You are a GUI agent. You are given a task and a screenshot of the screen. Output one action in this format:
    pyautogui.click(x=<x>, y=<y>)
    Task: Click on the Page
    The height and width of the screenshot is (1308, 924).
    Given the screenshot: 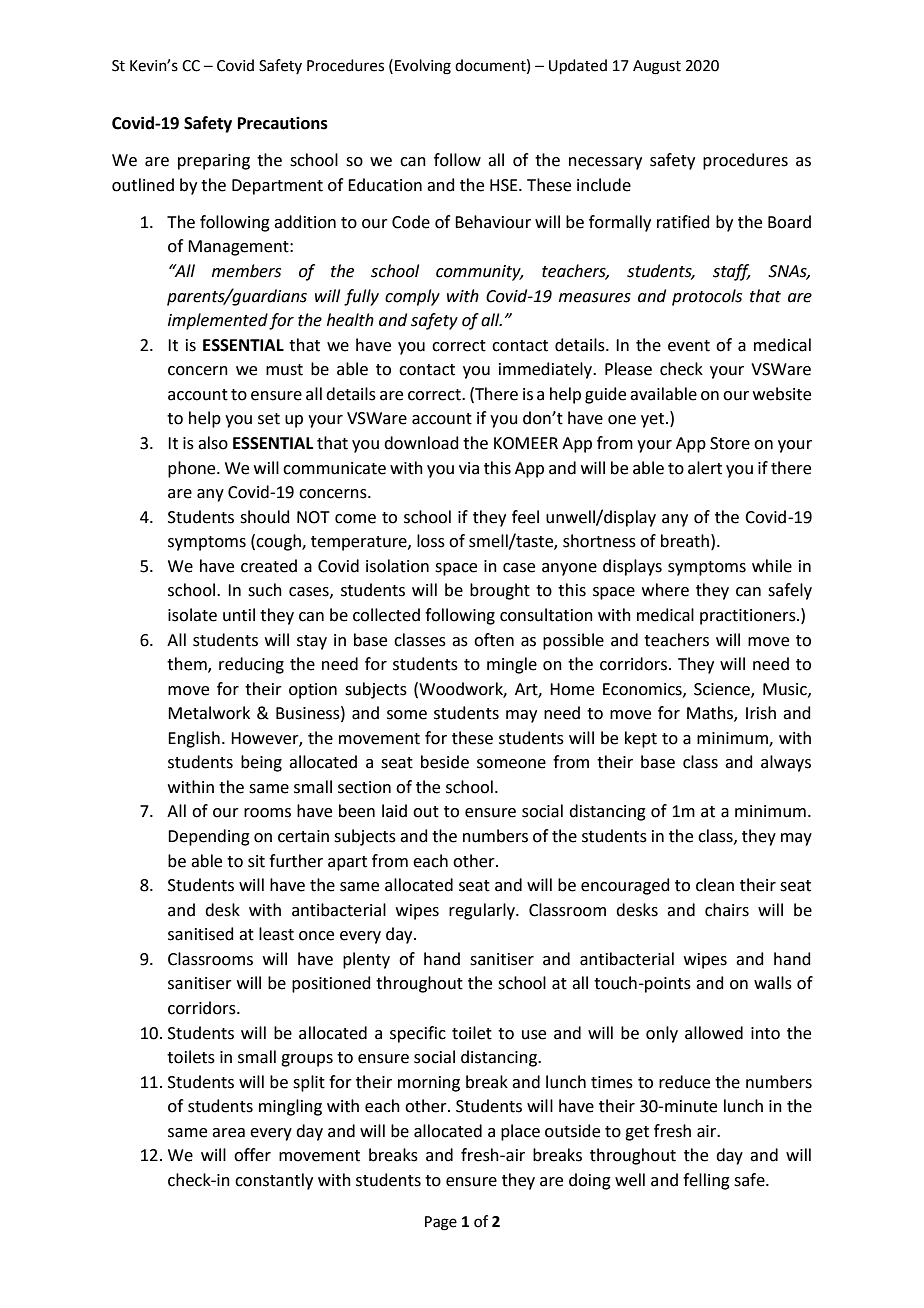 What is the action you would take?
    pyautogui.click(x=441, y=1223)
